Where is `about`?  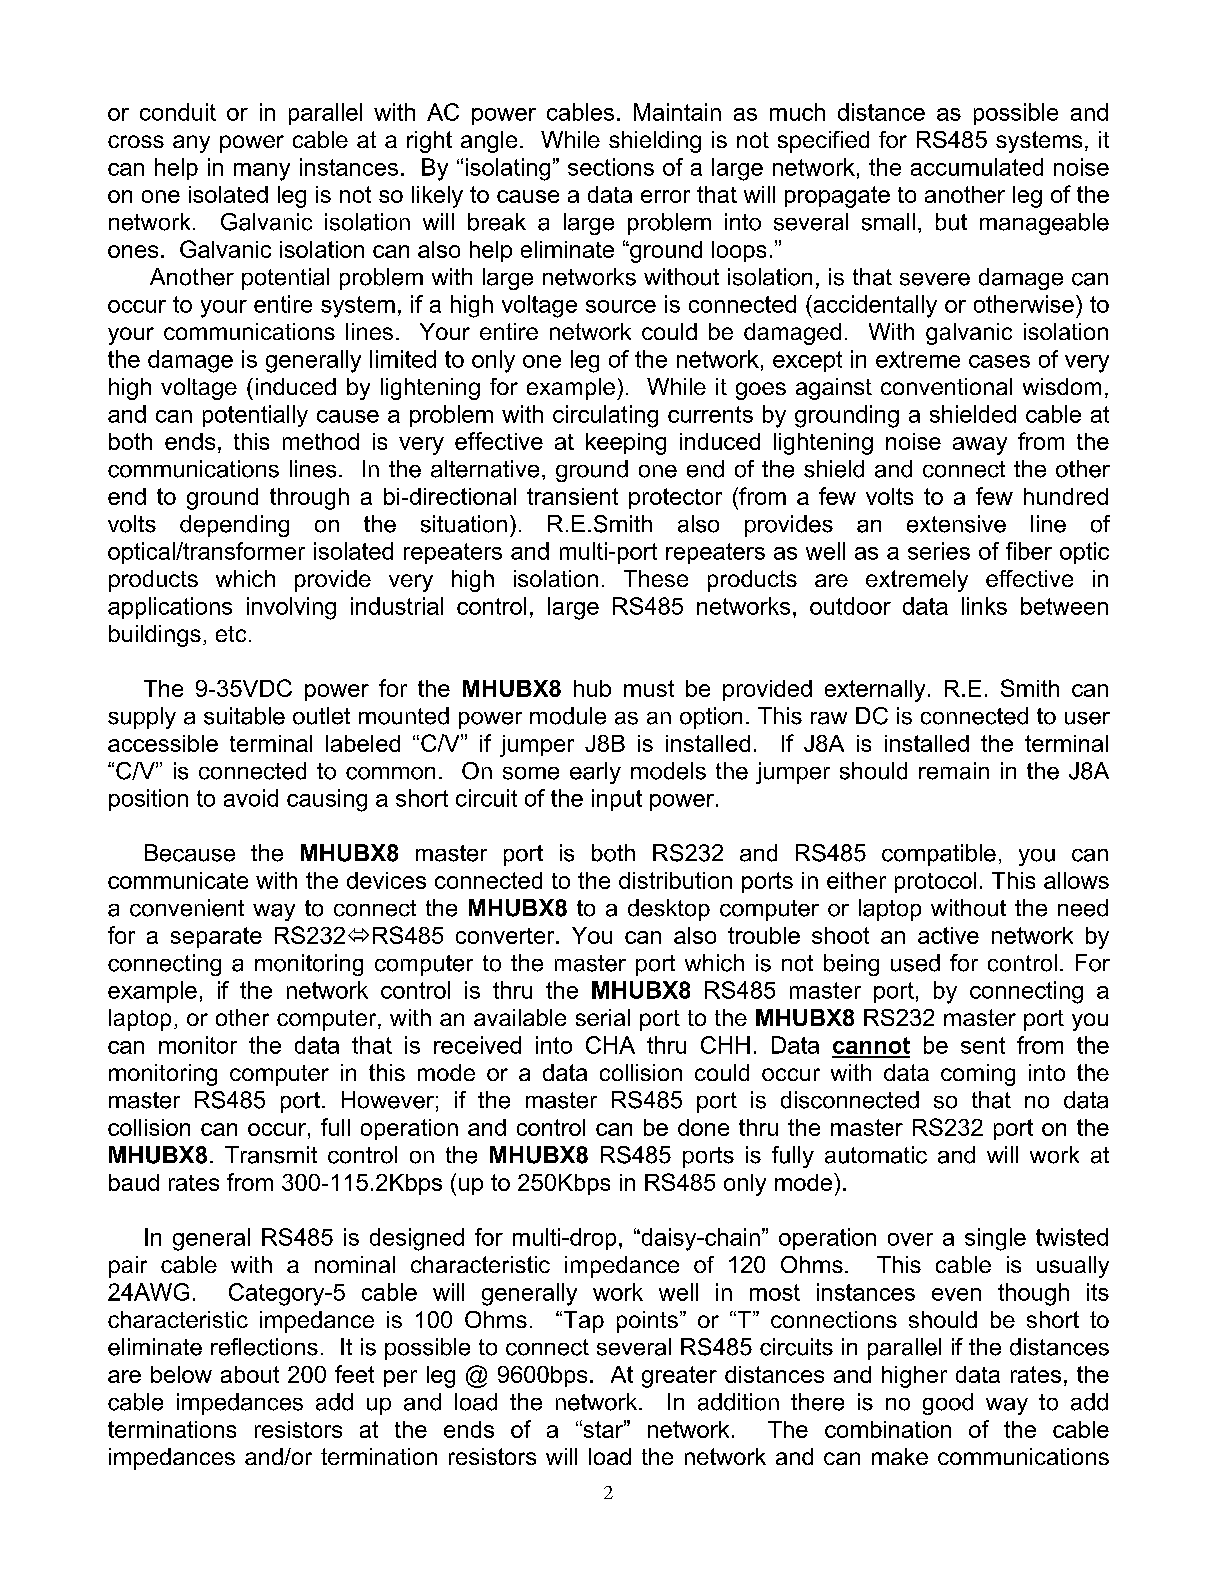 about is located at coordinates (250, 1374).
